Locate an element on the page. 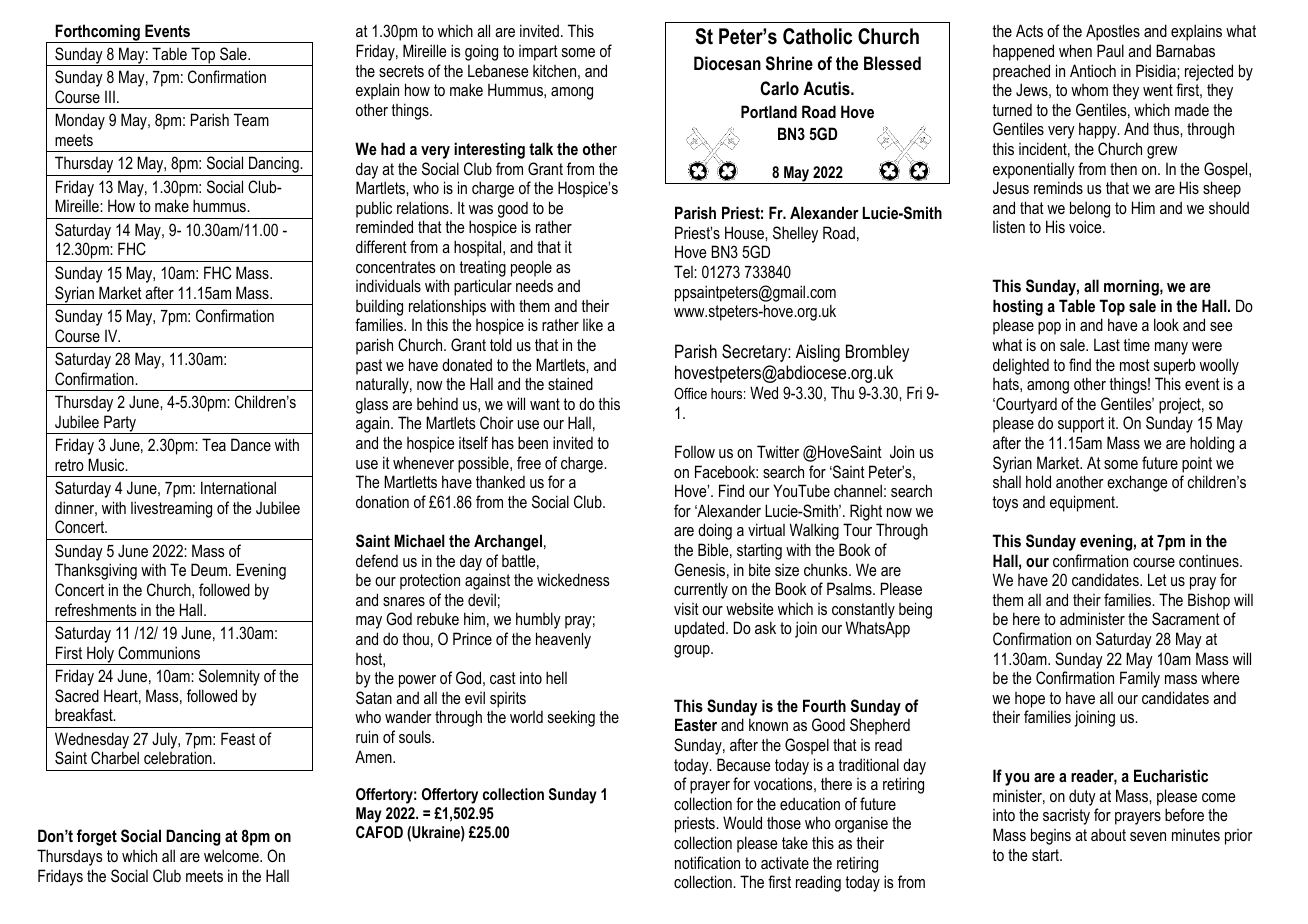 The image size is (1308, 924). been is located at coordinates (533, 442).
